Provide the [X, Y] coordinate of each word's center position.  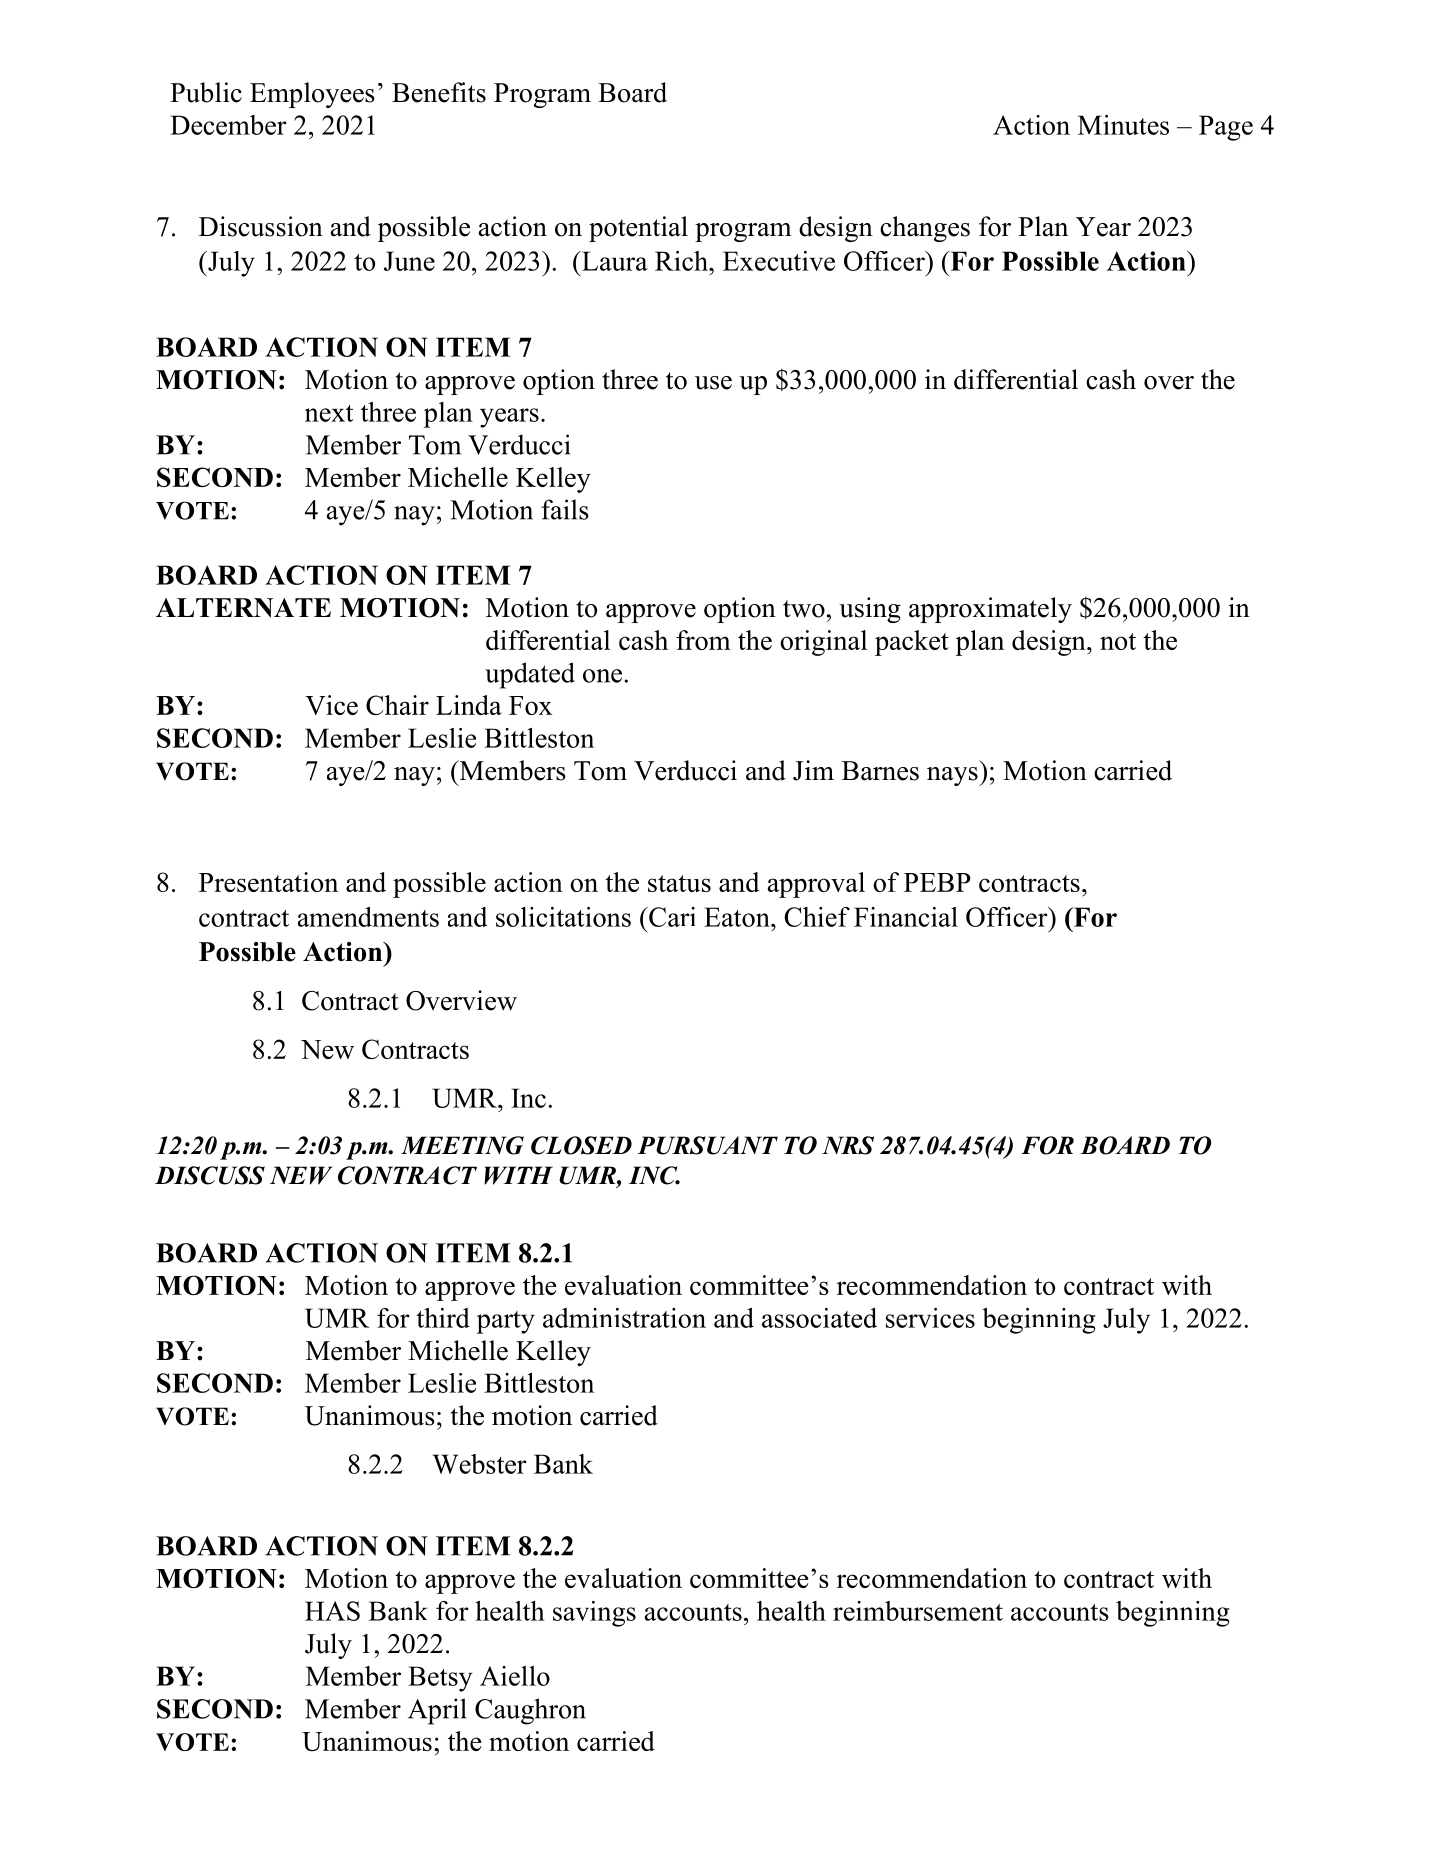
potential [638, 229]
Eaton [738, 917]
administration [624, 1318]
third [443, 1318]
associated [819, 1318]
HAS [332, 1611]
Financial [906, 917]
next [329, 413]
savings [594, 1614]
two [804, 609]
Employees [312, 95]
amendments [368, 917]
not [1118, 641]
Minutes [1123, 125]
